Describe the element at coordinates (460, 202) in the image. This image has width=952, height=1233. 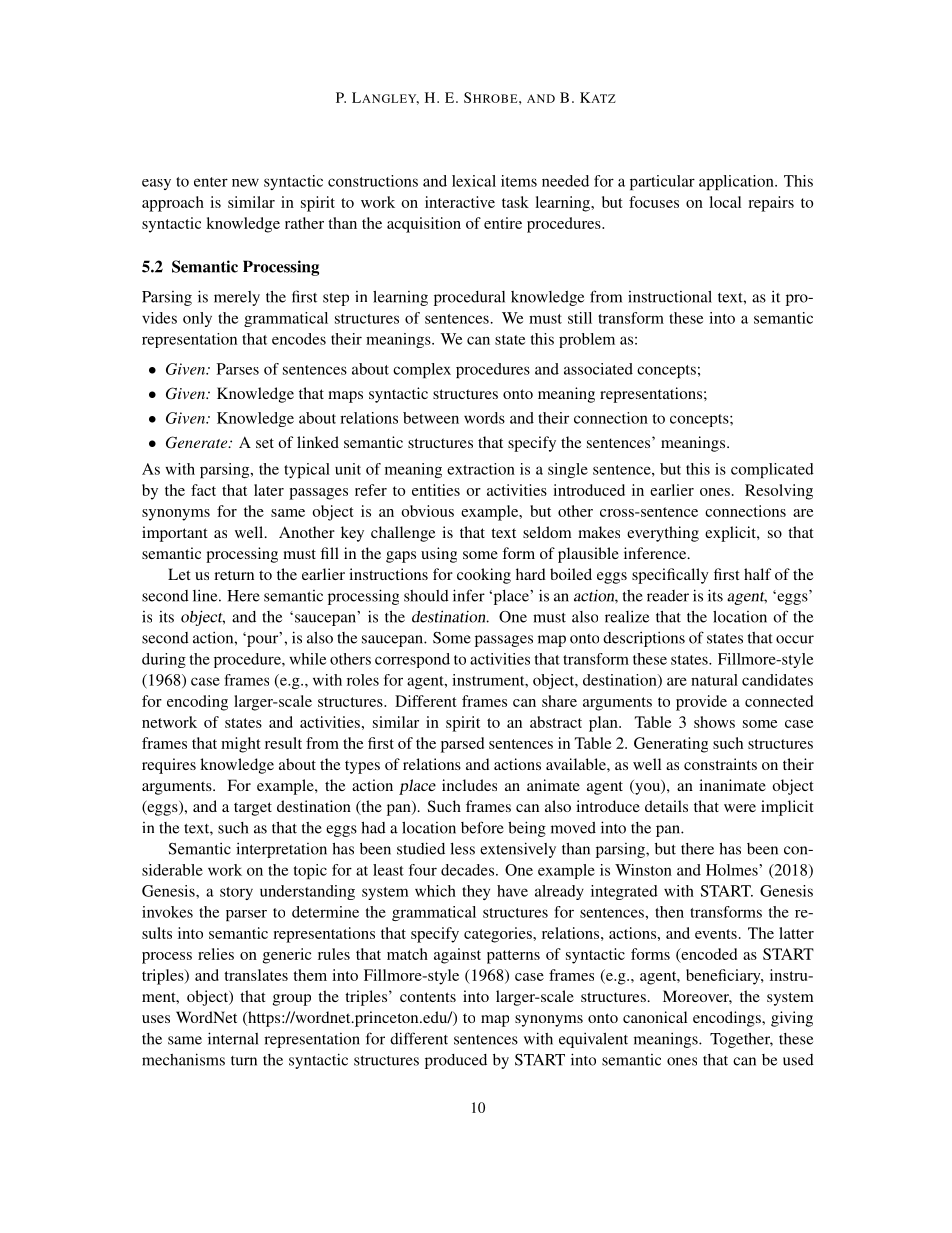
I see `interactive` at that location.
